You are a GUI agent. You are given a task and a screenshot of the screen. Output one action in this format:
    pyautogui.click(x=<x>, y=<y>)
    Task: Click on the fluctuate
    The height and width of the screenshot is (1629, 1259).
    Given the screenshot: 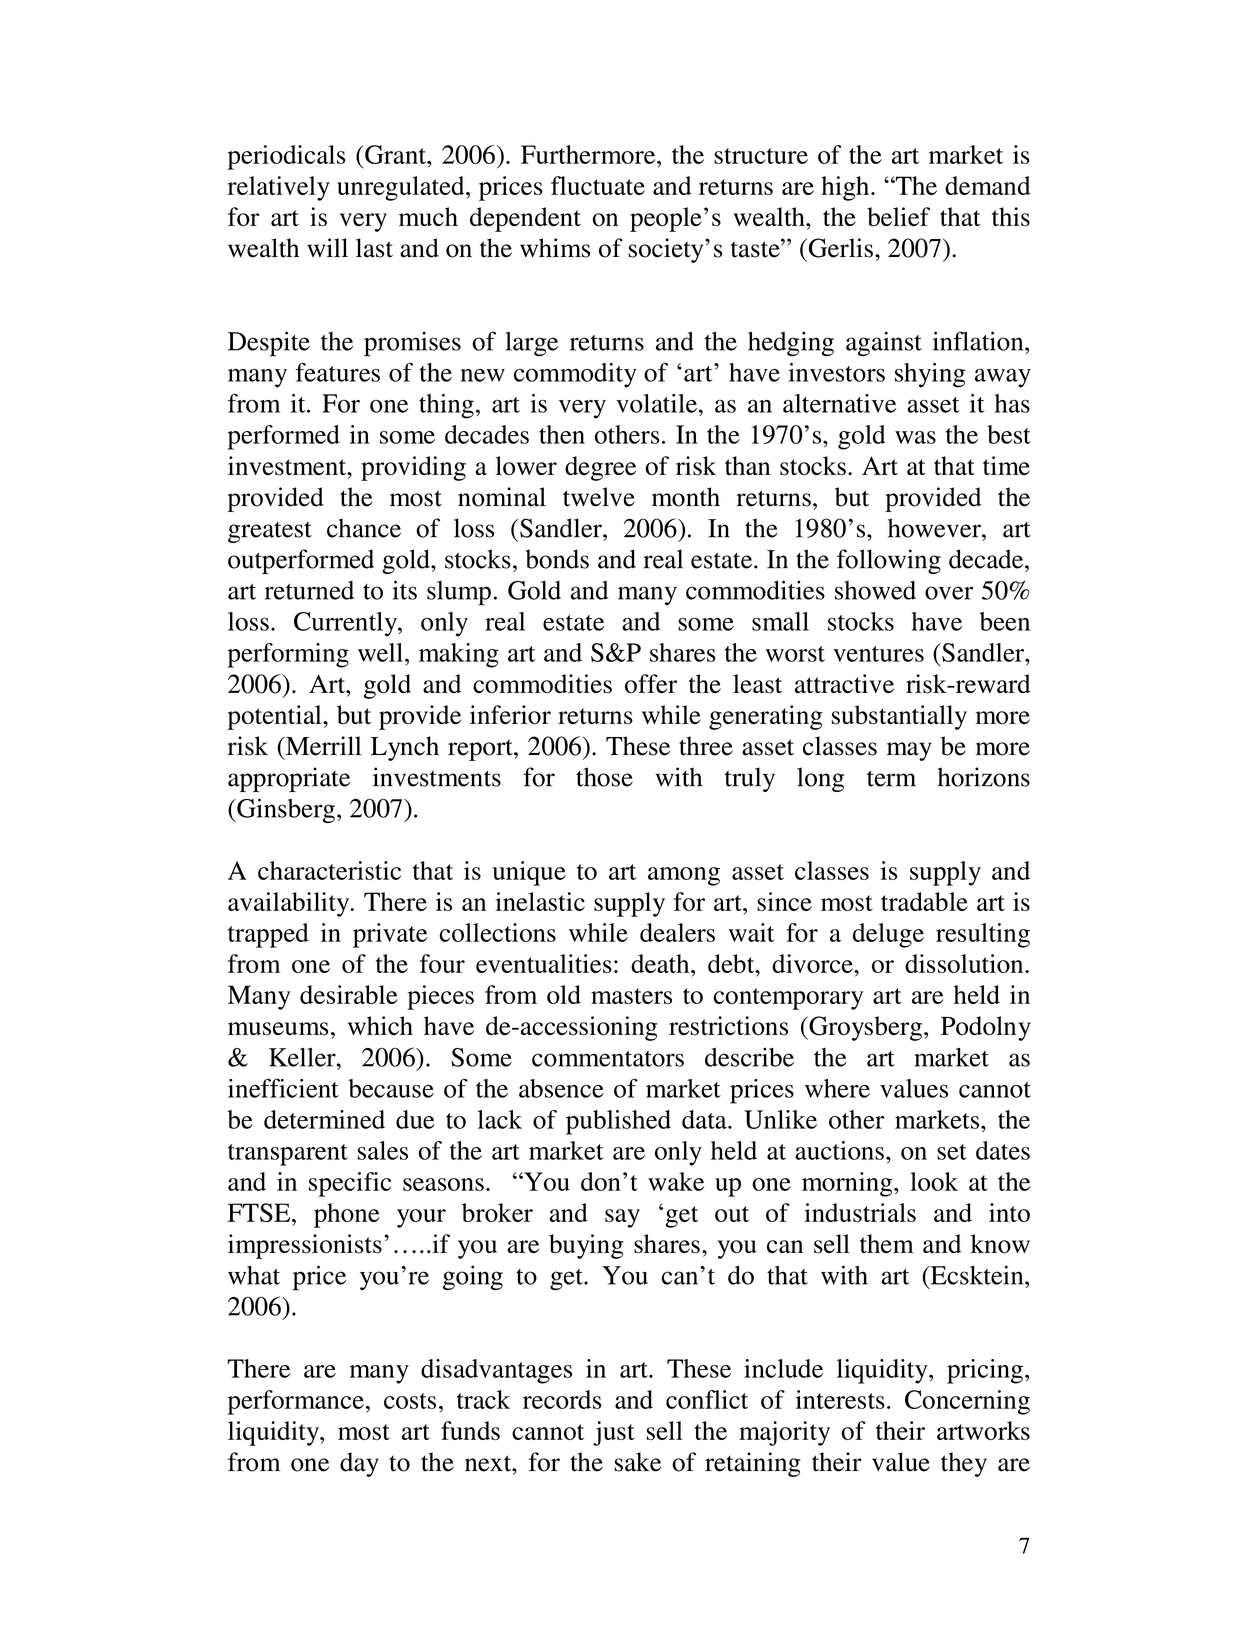 What is the action you would take?
    pyautogui.click(x=598, y=185)
